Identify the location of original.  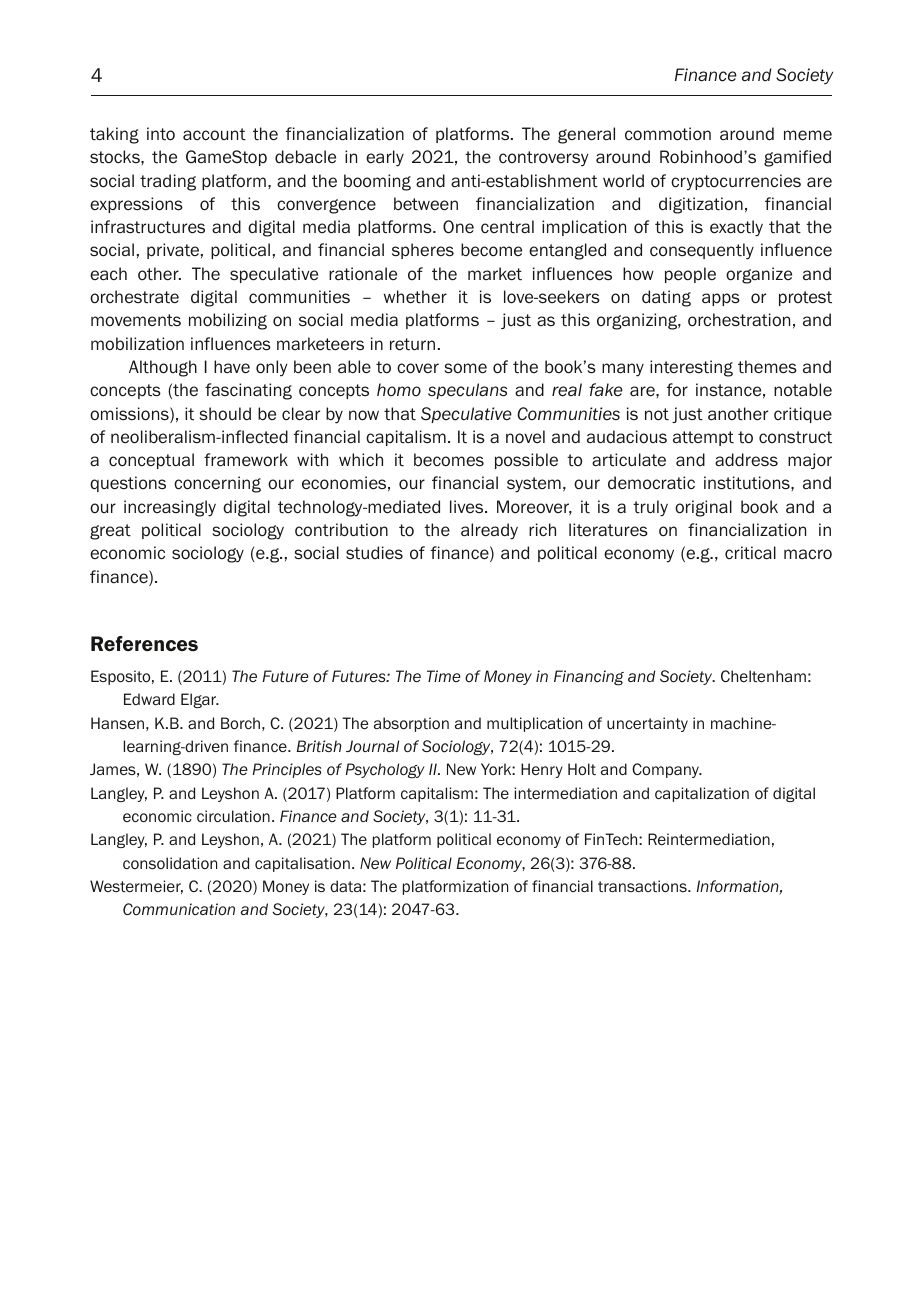
(703, 508).
